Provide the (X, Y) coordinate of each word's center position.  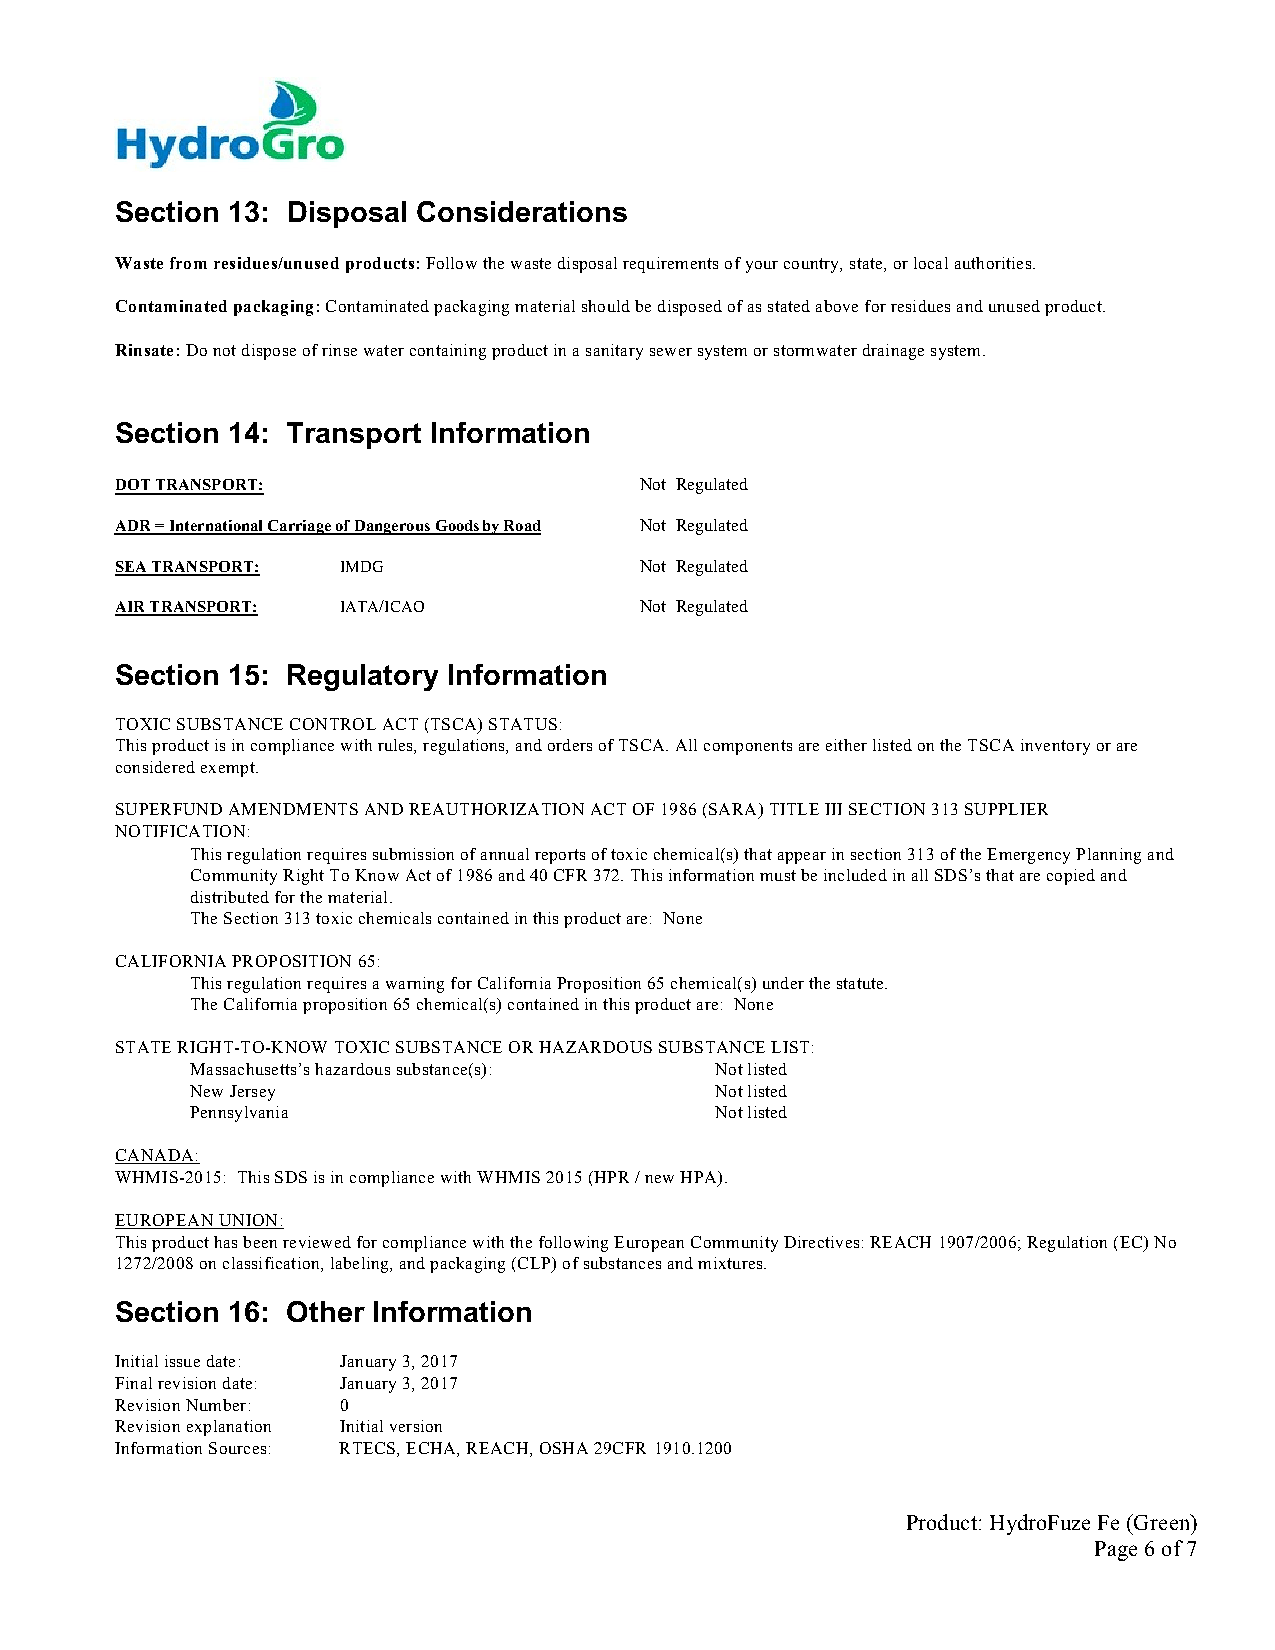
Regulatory (363, 677)
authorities (993, 263)
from (188, 263)
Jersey (252, 1093)
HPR (610, 1177)
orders (570, 745)
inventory (1055, 747)
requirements (670, 265)
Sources (237, 1448)
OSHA (564, 1448)
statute (861, 983)
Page (1116, 1551)
